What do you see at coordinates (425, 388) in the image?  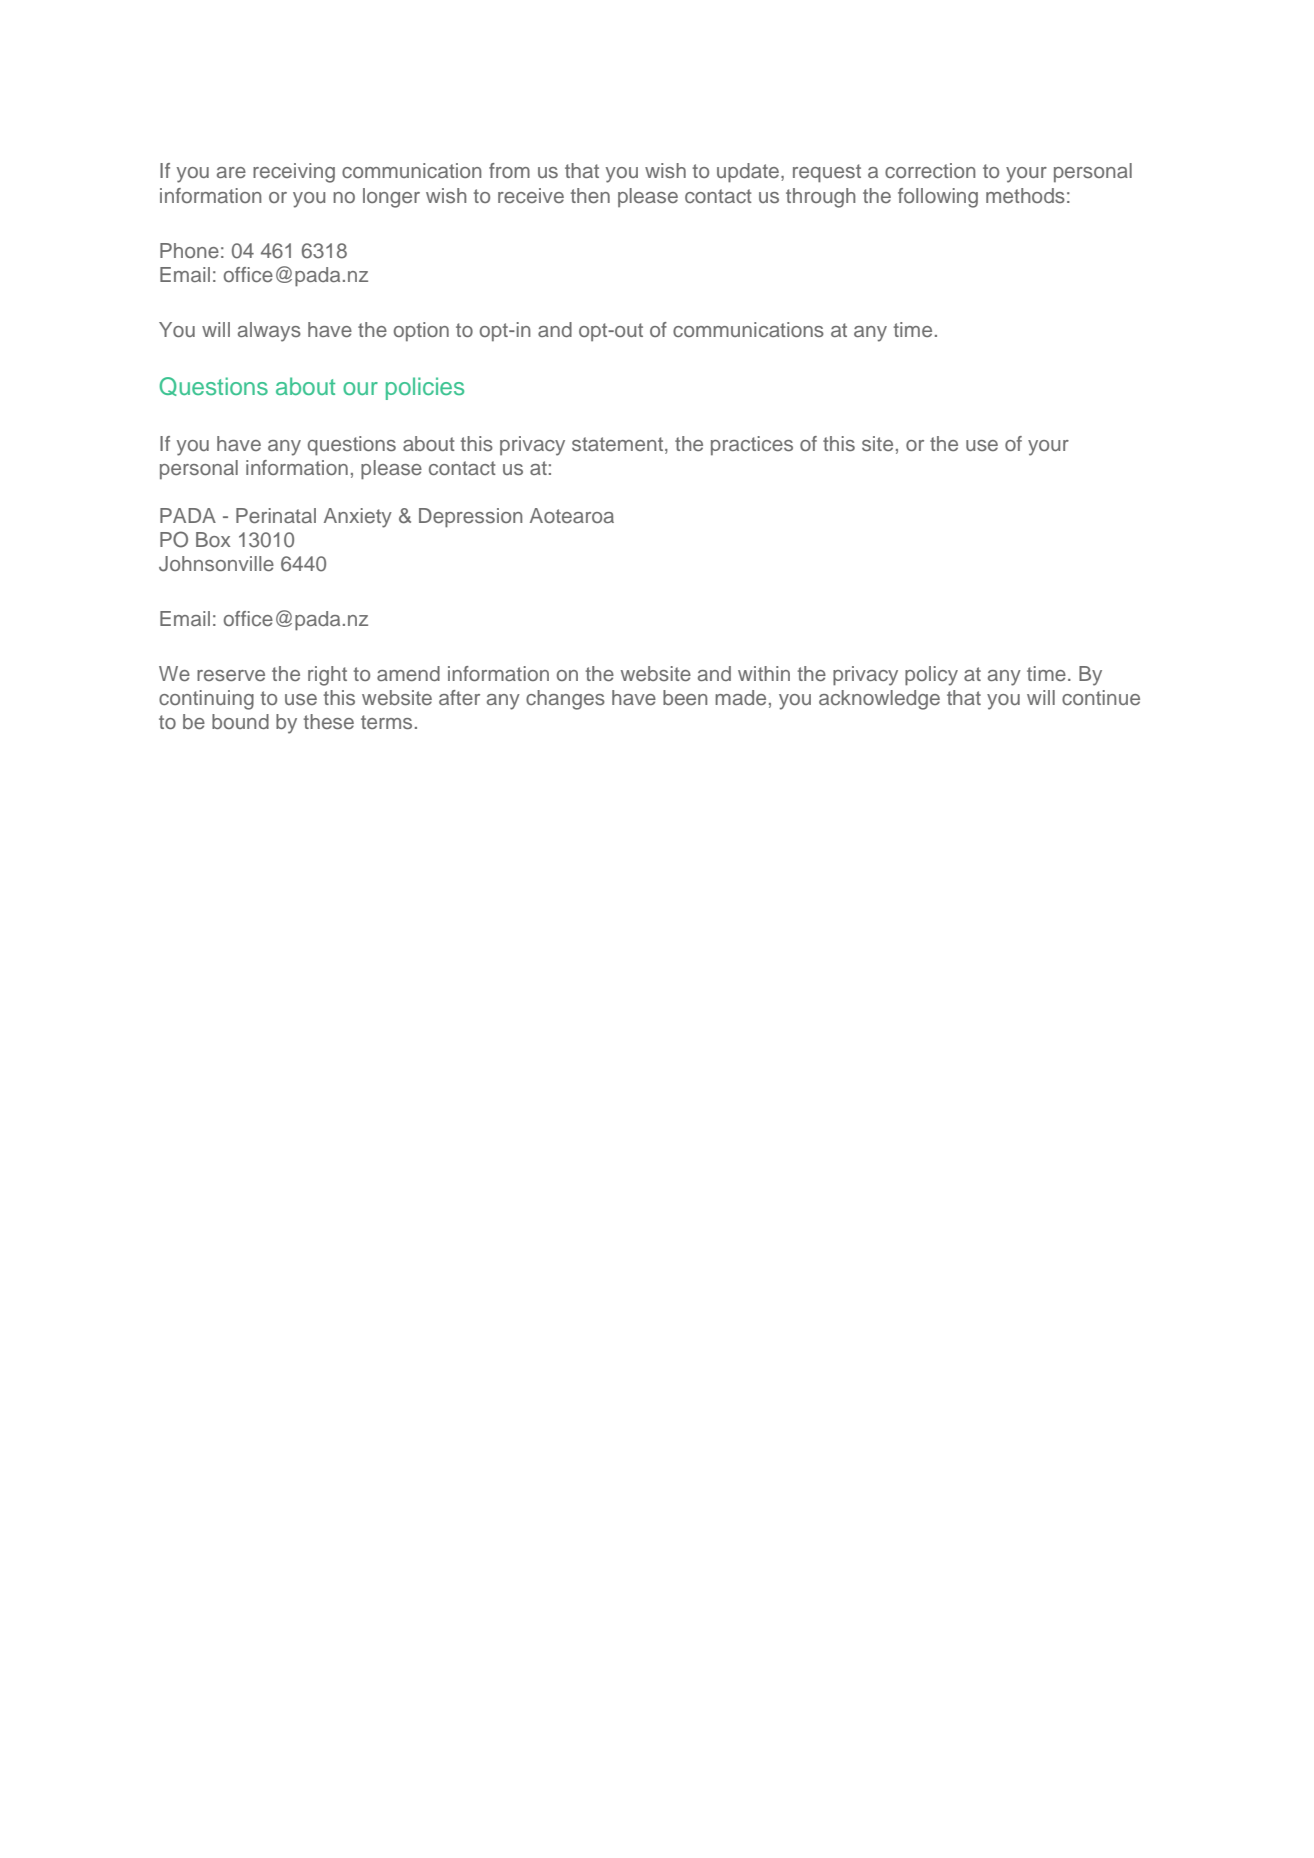 I see `policies` at bounding box center [425, 388].
